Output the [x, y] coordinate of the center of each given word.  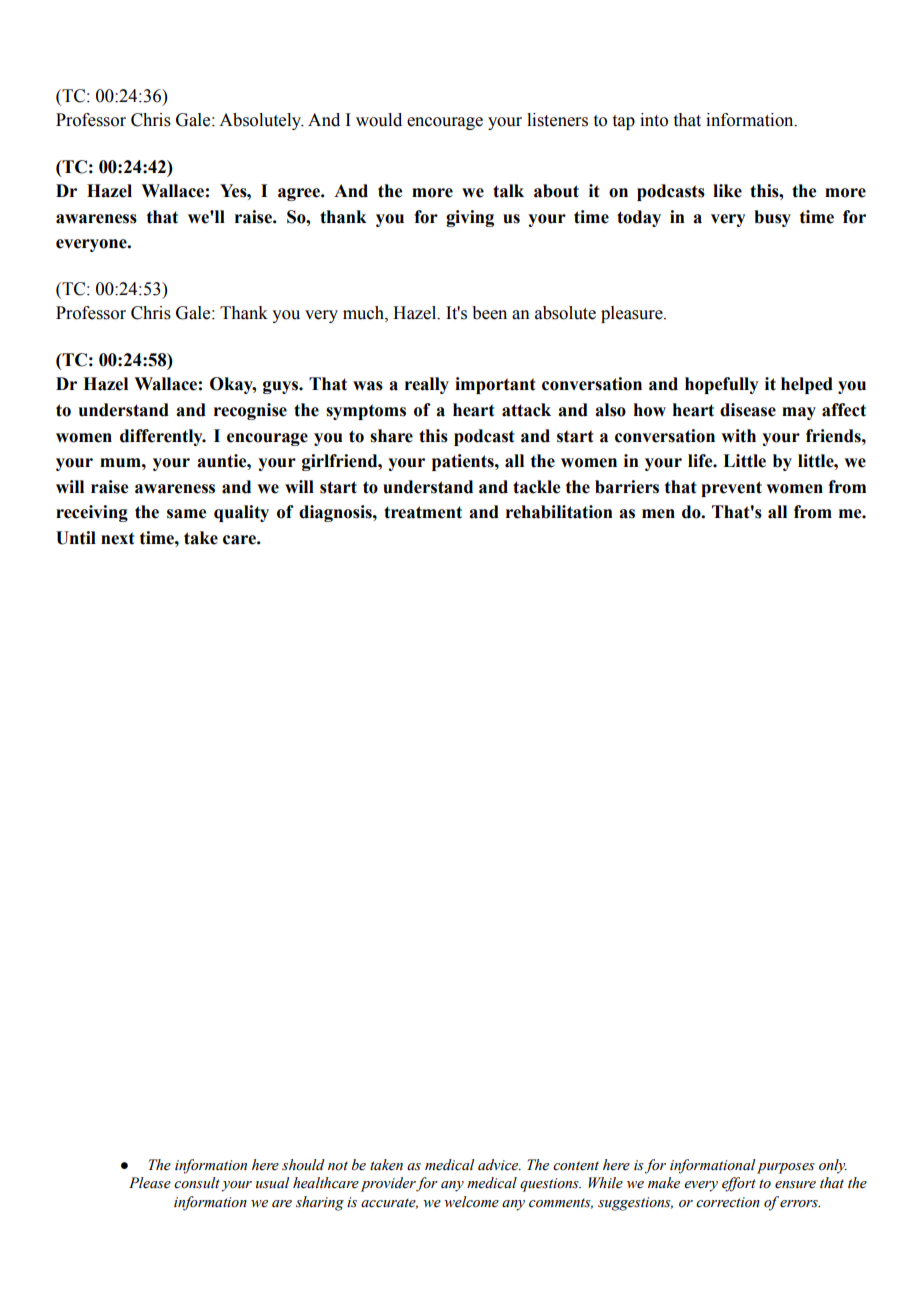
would [379, 120]
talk [508, 191]
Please [150, 1183]
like [727, 191]
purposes [786, 1168]
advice [499, 1165]
